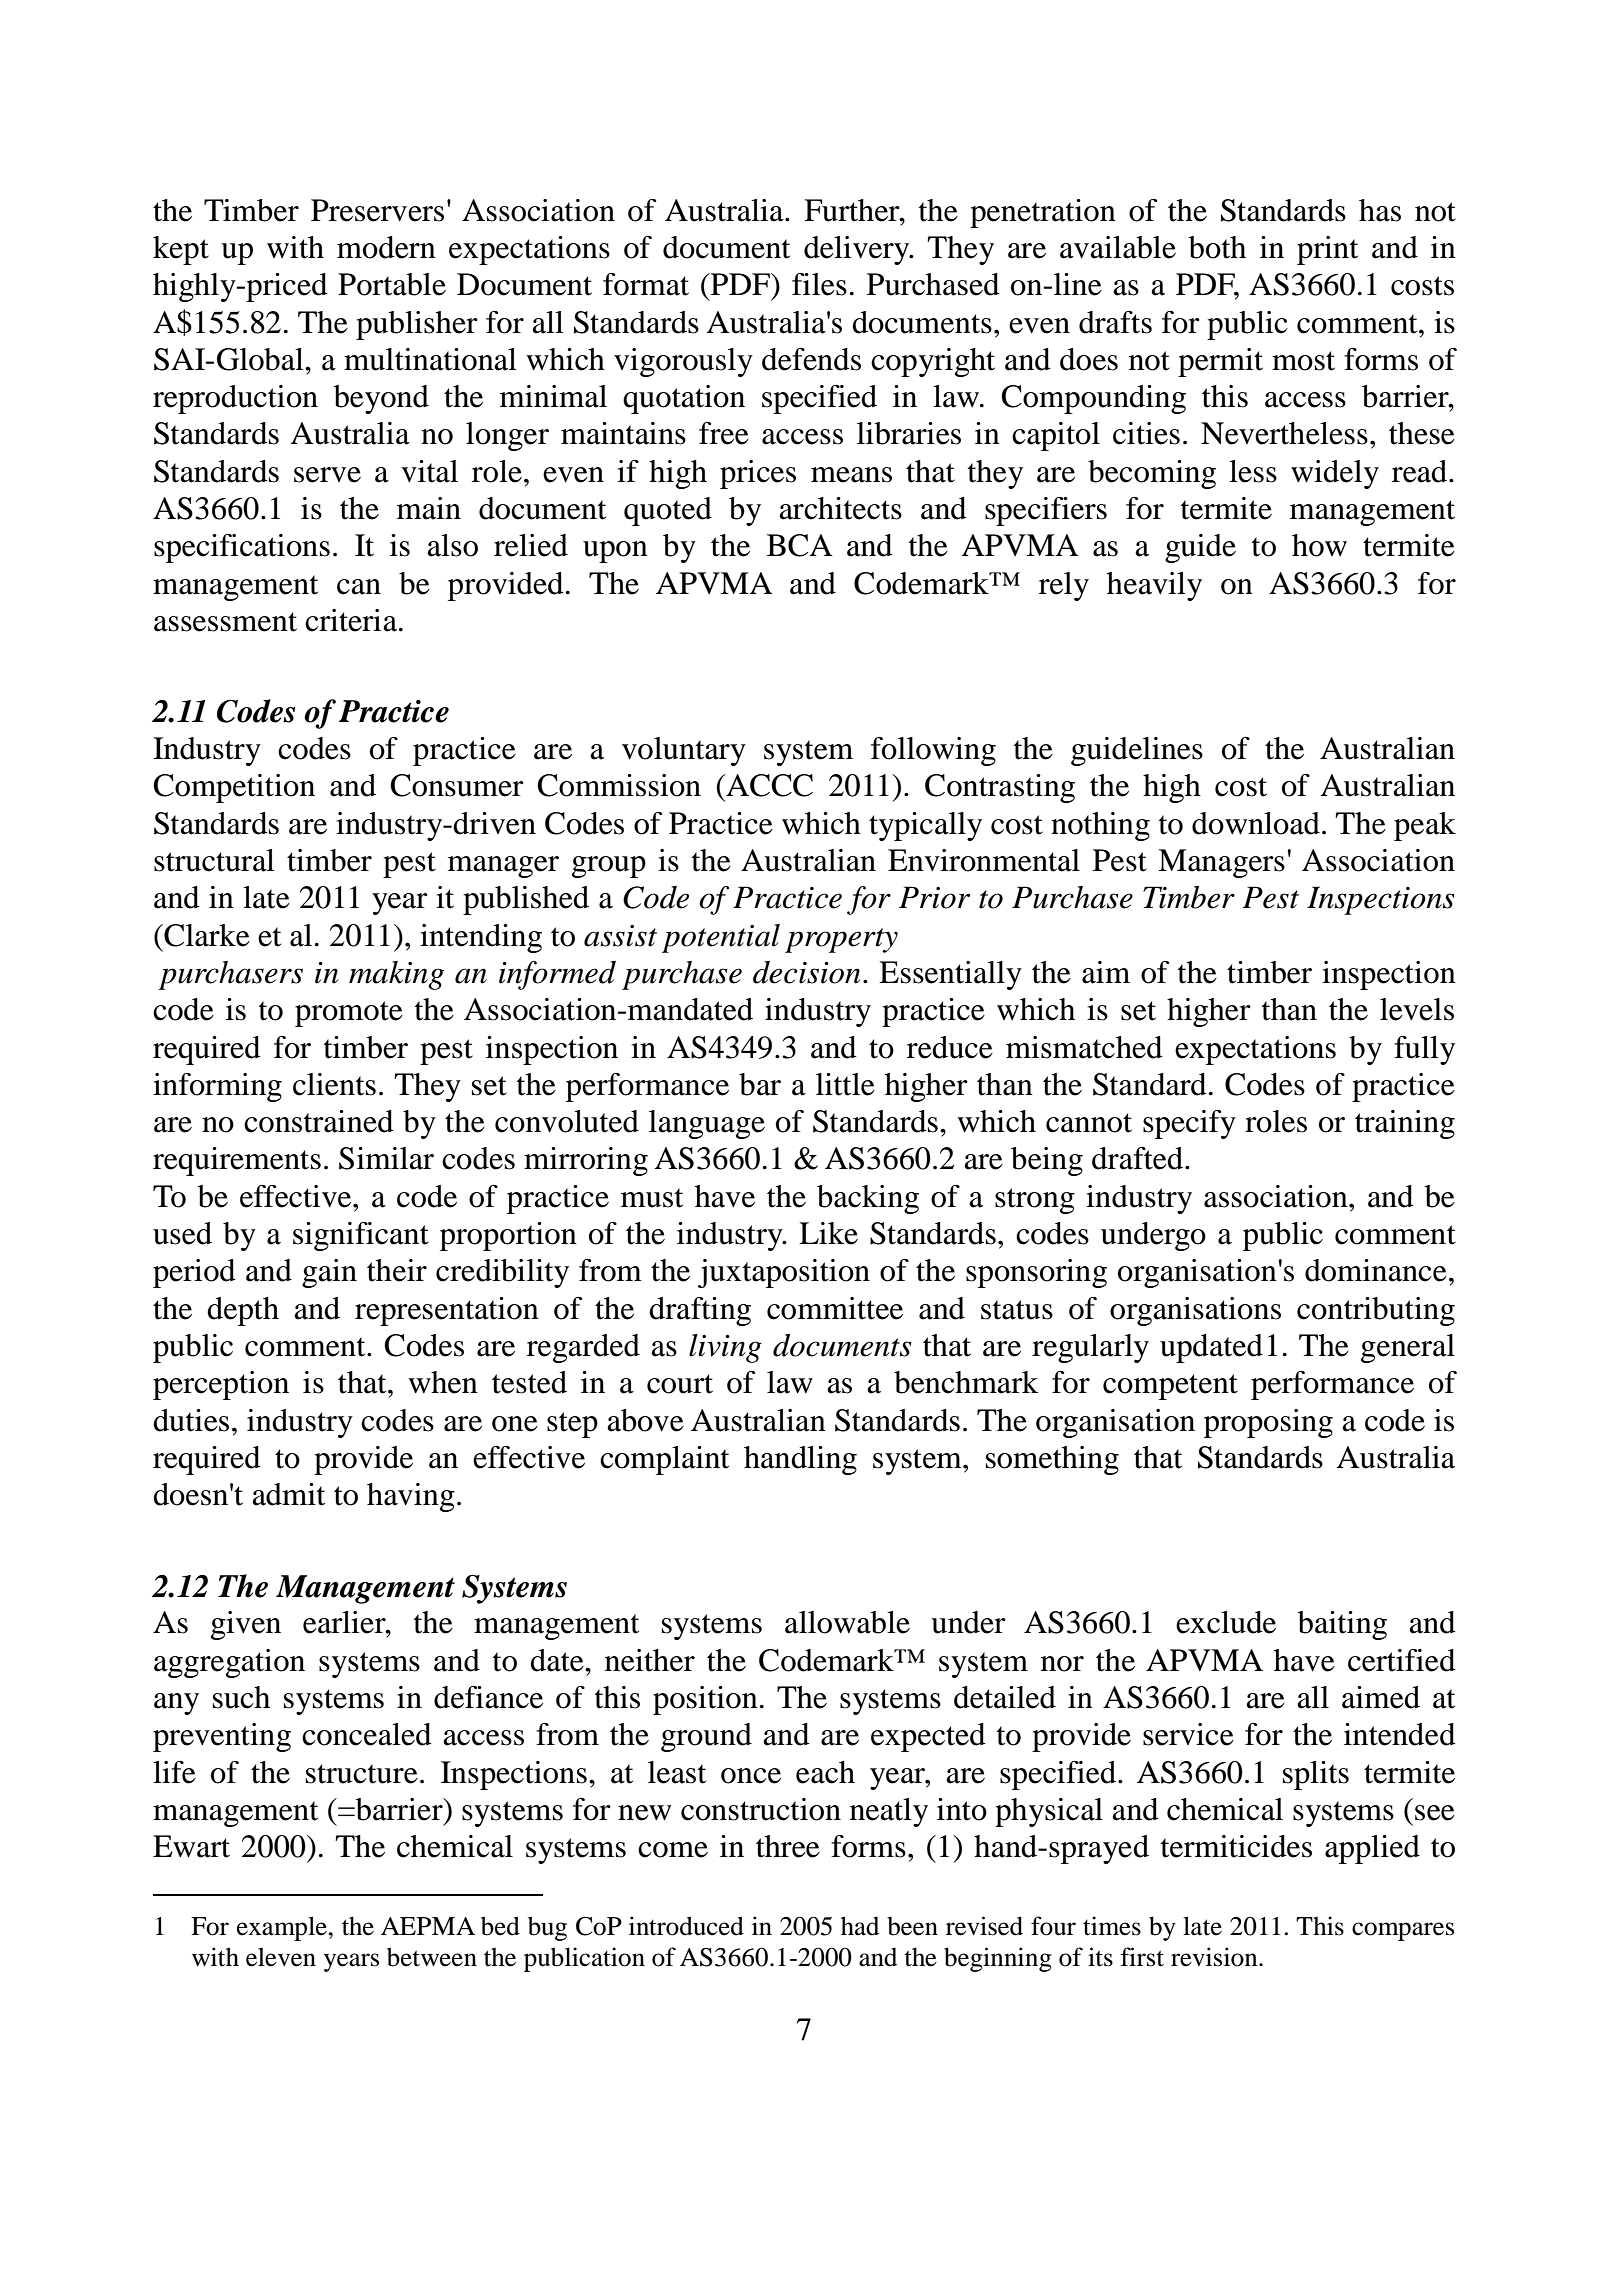 The width and height of the image is (1609, 2276). Describe the element at coordinates (1215, 1957) in the image. I see `revision` at that location.
